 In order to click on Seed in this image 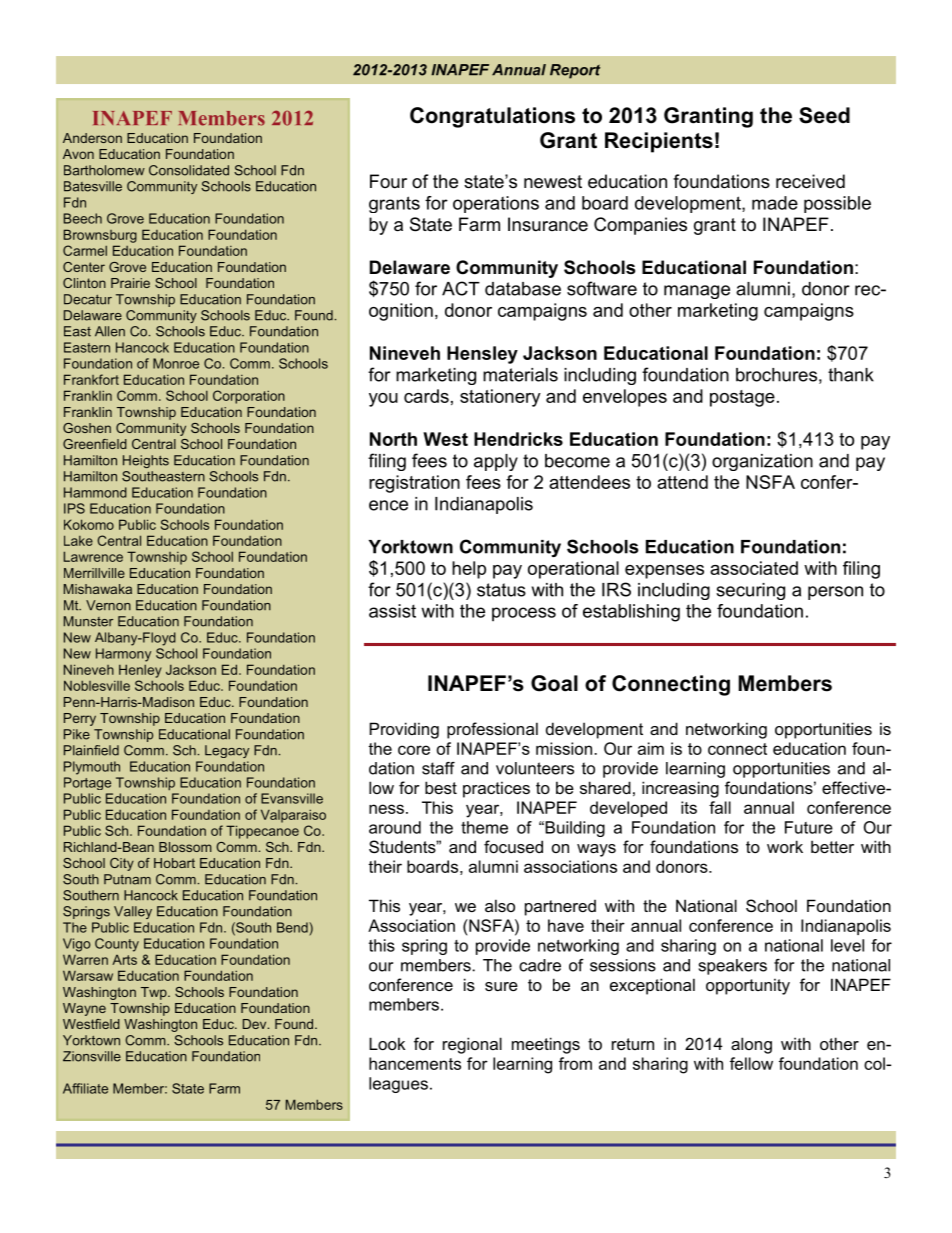, I will do `click(824, 115)`.
